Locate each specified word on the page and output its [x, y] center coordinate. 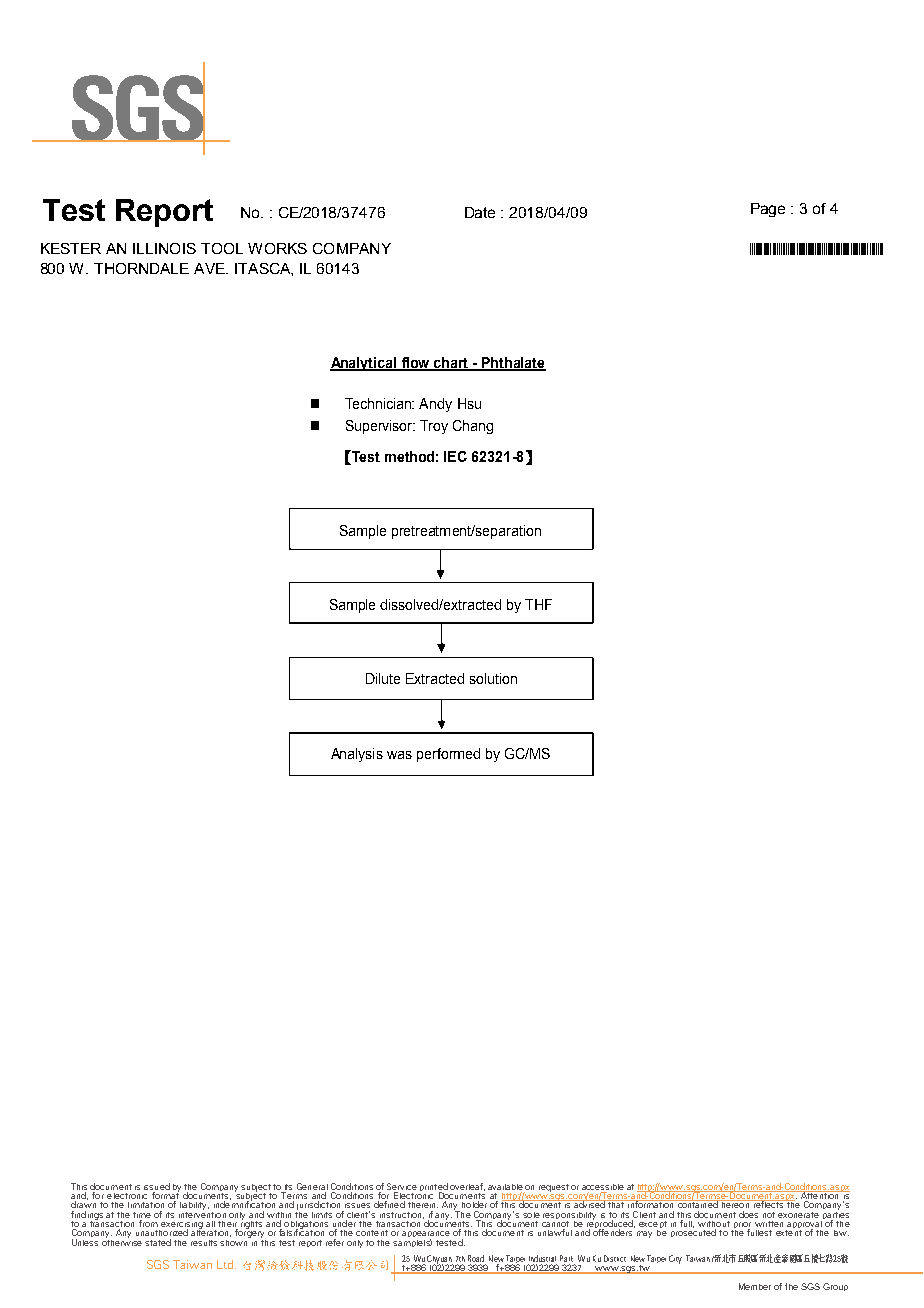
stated [158, 1242]
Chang [473, 427]
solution [493, 678]
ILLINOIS [164, 248]
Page [768, 210]
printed [434, 1188]
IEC [455, 456]
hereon [735, 1204]
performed [448, 755]
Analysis [357, 755]
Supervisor [380, 427]
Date [480, 212]
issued [157, 1186]
